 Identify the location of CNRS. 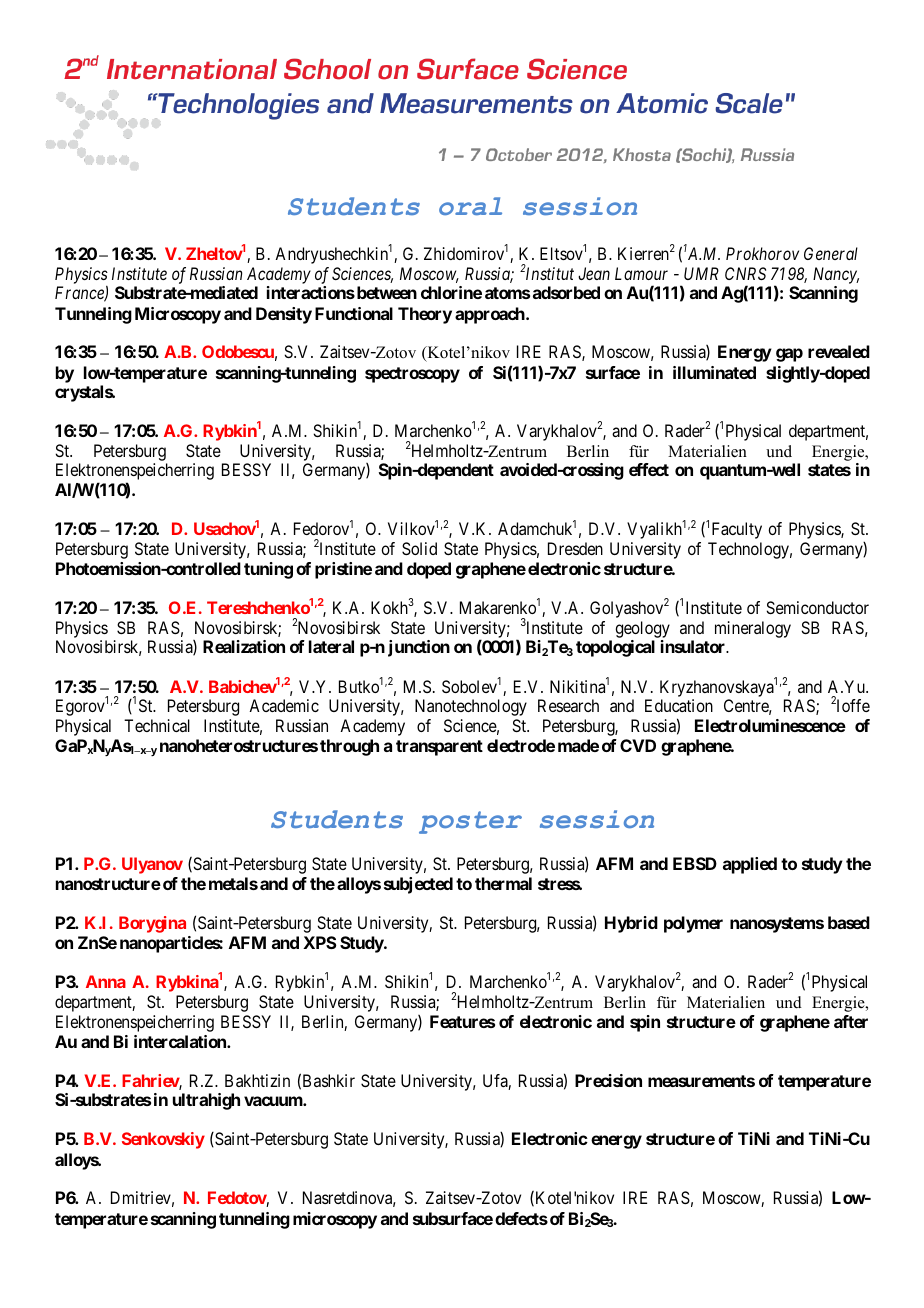
(745, 273).
